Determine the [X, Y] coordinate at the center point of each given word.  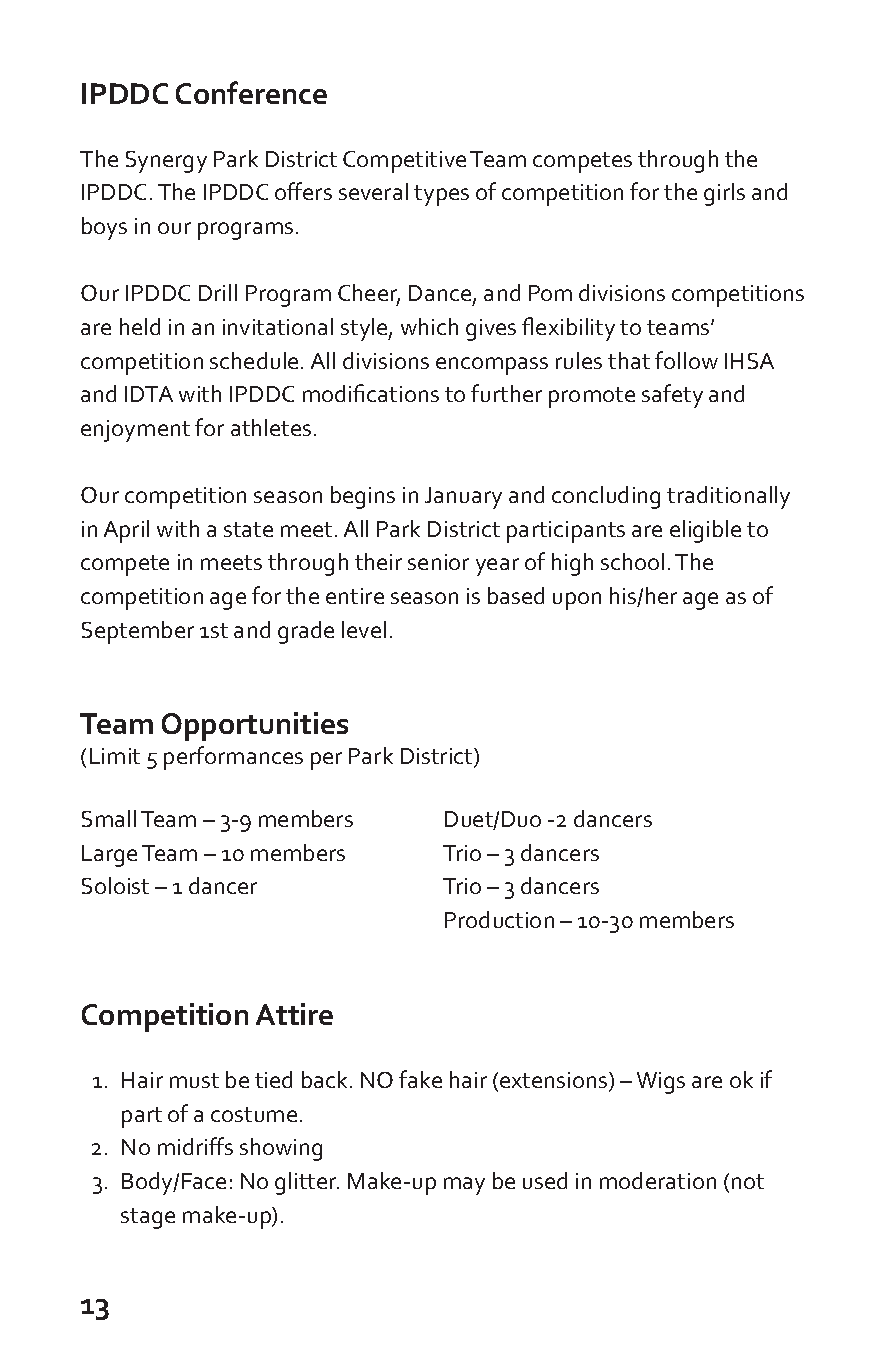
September [138, 632]
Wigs [661, 1083]
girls [724, 194]
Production [499, 919]
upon [577, 601]
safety [672, 396]
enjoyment [135, 431]
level [364, 629]
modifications [371, 393]
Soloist [115, 885]
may [464, 1186]
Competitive [404, 162]
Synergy [166, 162]
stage [148, 1218]
